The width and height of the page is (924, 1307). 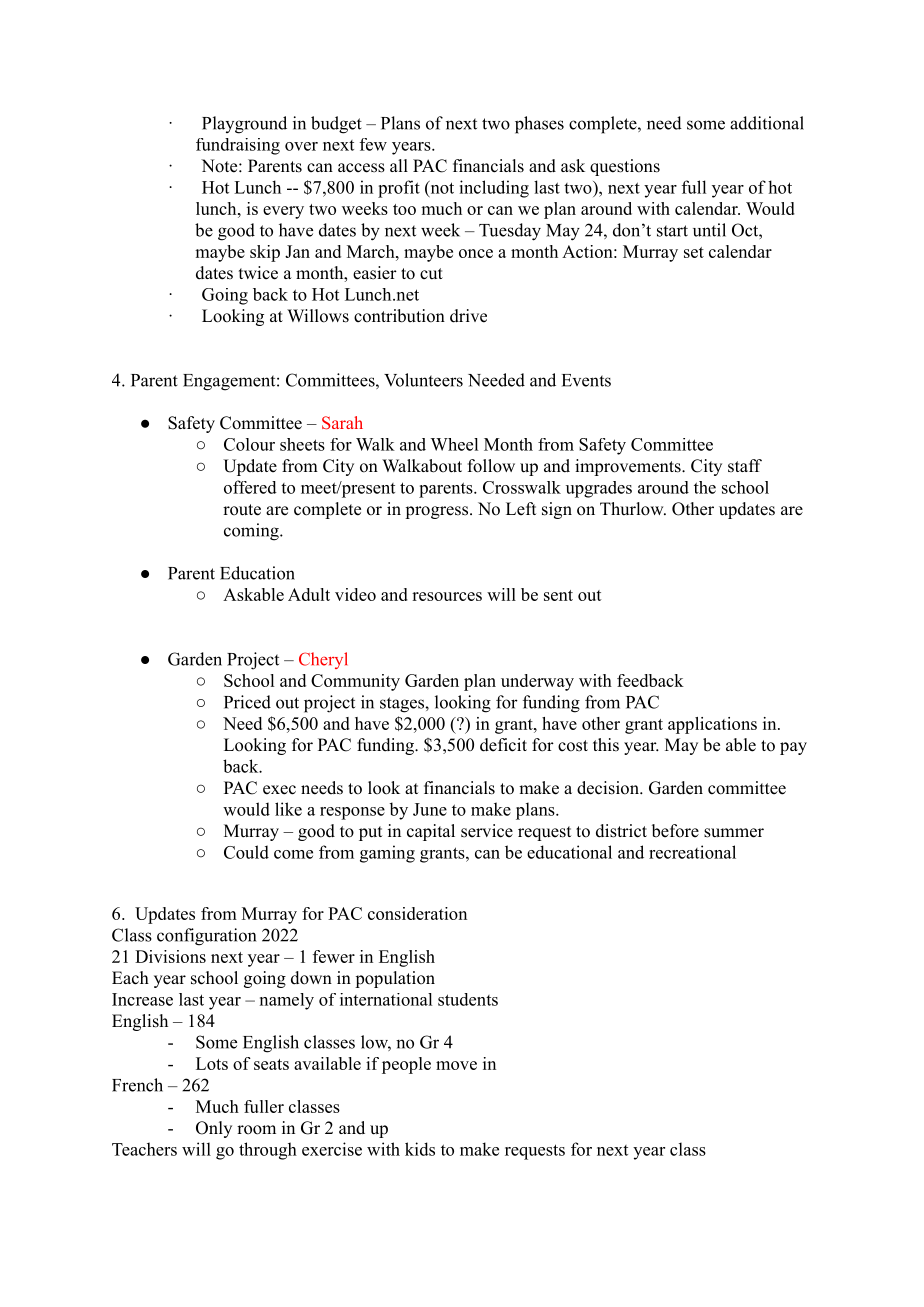 I want to click on follow, so click(x=491, y=466).
